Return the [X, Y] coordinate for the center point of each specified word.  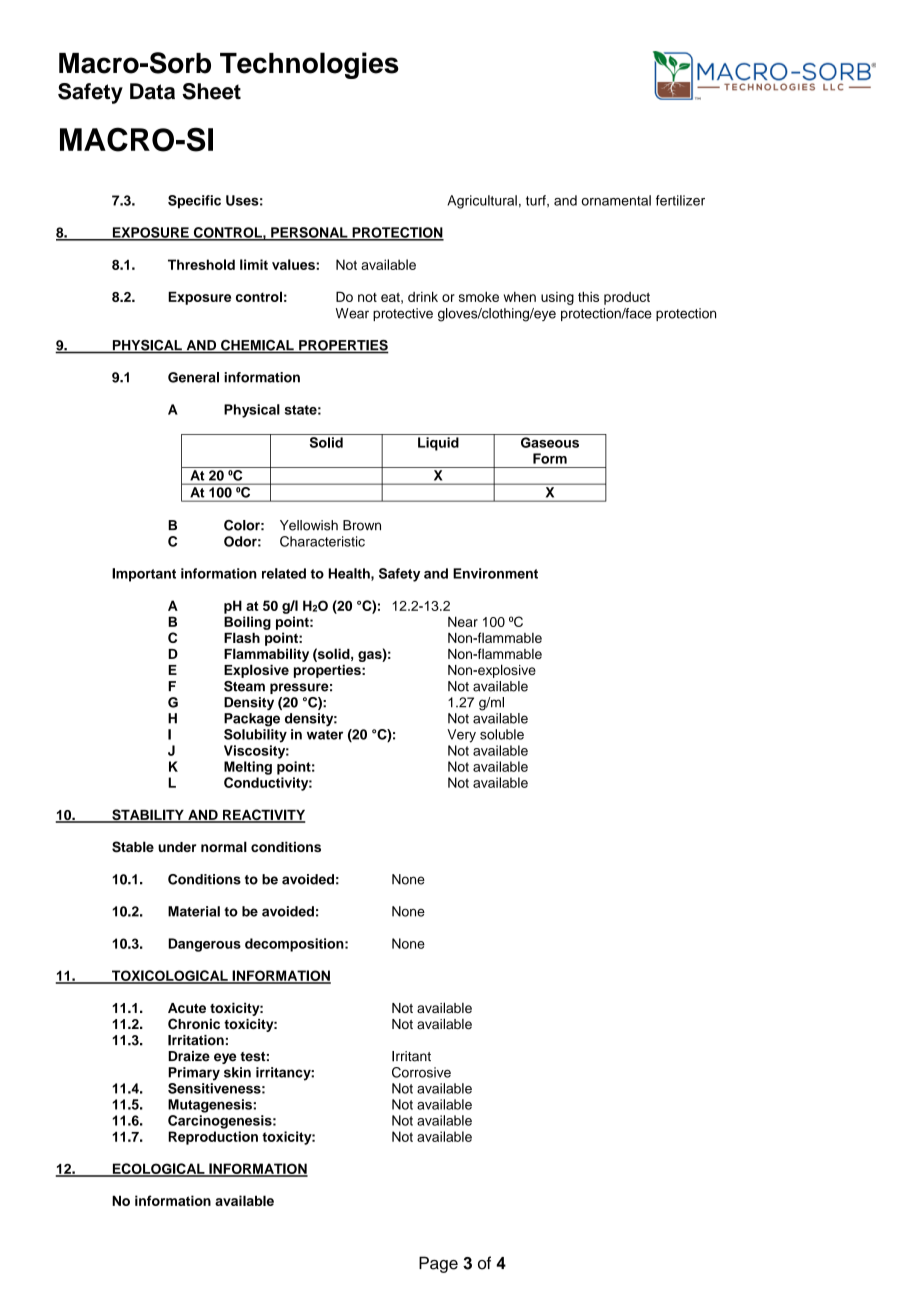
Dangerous [204, 945]
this [588, 296]
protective [403, 314]
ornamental [616, 200]
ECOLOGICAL [158, 1169]
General [193, 377]
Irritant [411, 1056]
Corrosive [421, 1072]
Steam [244, 686]
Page [438, 1264]
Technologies [309, 65]
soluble [502, 734]
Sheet [211, 91]
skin [237, 1072]
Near [463, 621]
